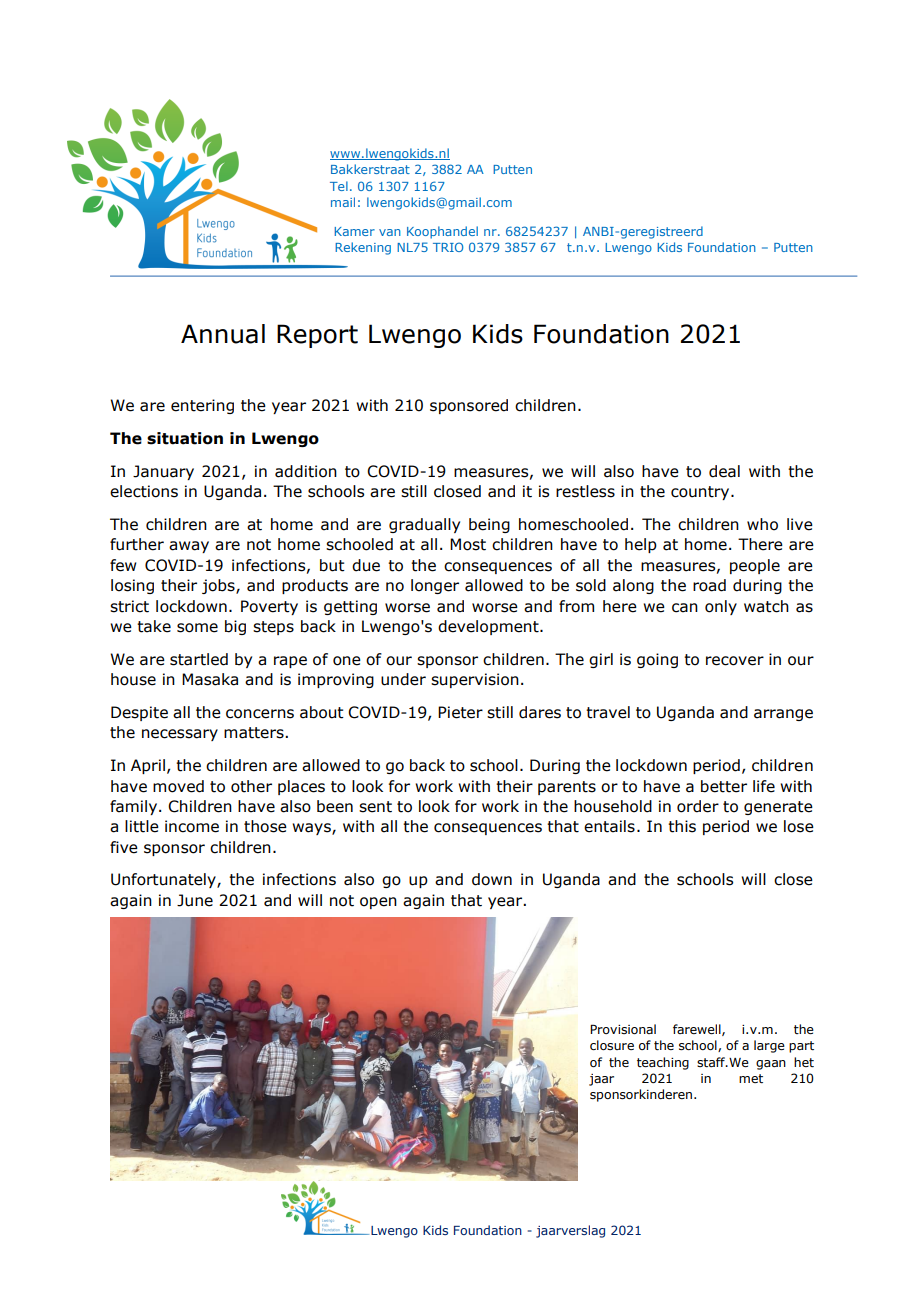  Describe the element at coordinates (448, 247) in the screenshot. I see `TRIO` at that location.
